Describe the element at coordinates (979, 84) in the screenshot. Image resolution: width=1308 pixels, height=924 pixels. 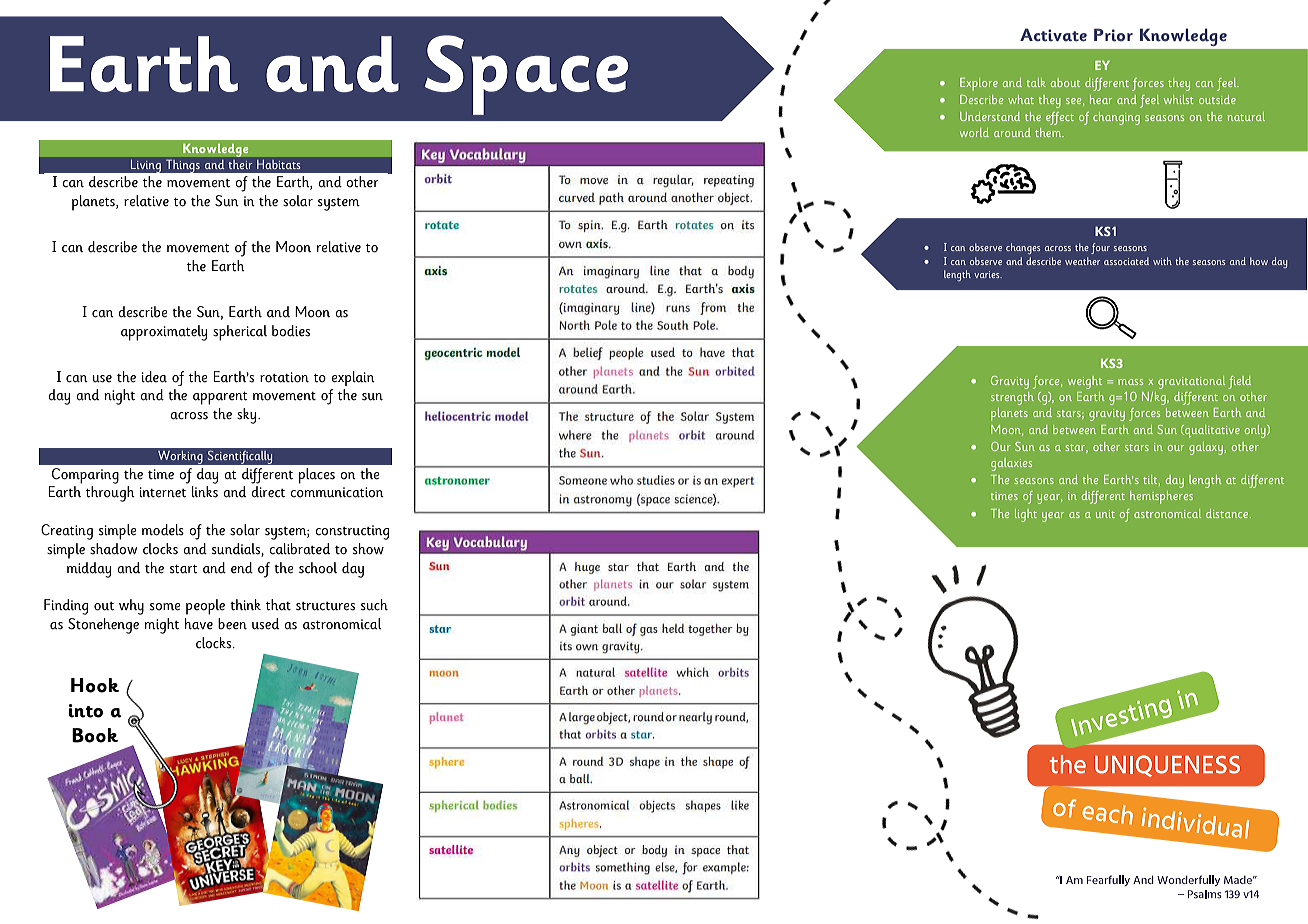
I see `Explore` at that location.
